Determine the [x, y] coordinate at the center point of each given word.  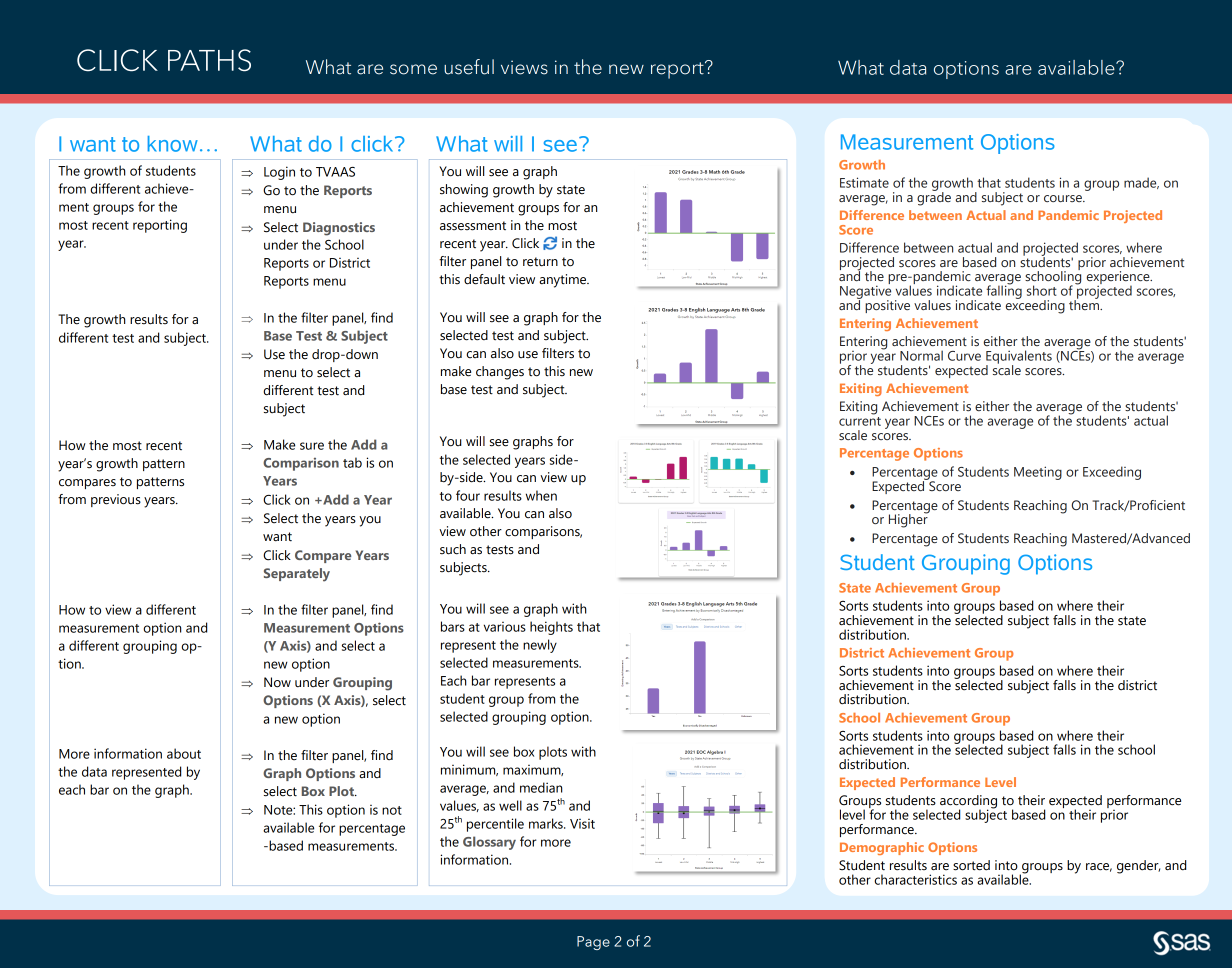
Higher [909, 520]
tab [352, 462]
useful [469, 67]
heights [551, 628]
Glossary [489, 843]
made [1141, 183]
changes [500, 373]
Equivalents [1019, 358]
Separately [297, 575]
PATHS [209, 60]
